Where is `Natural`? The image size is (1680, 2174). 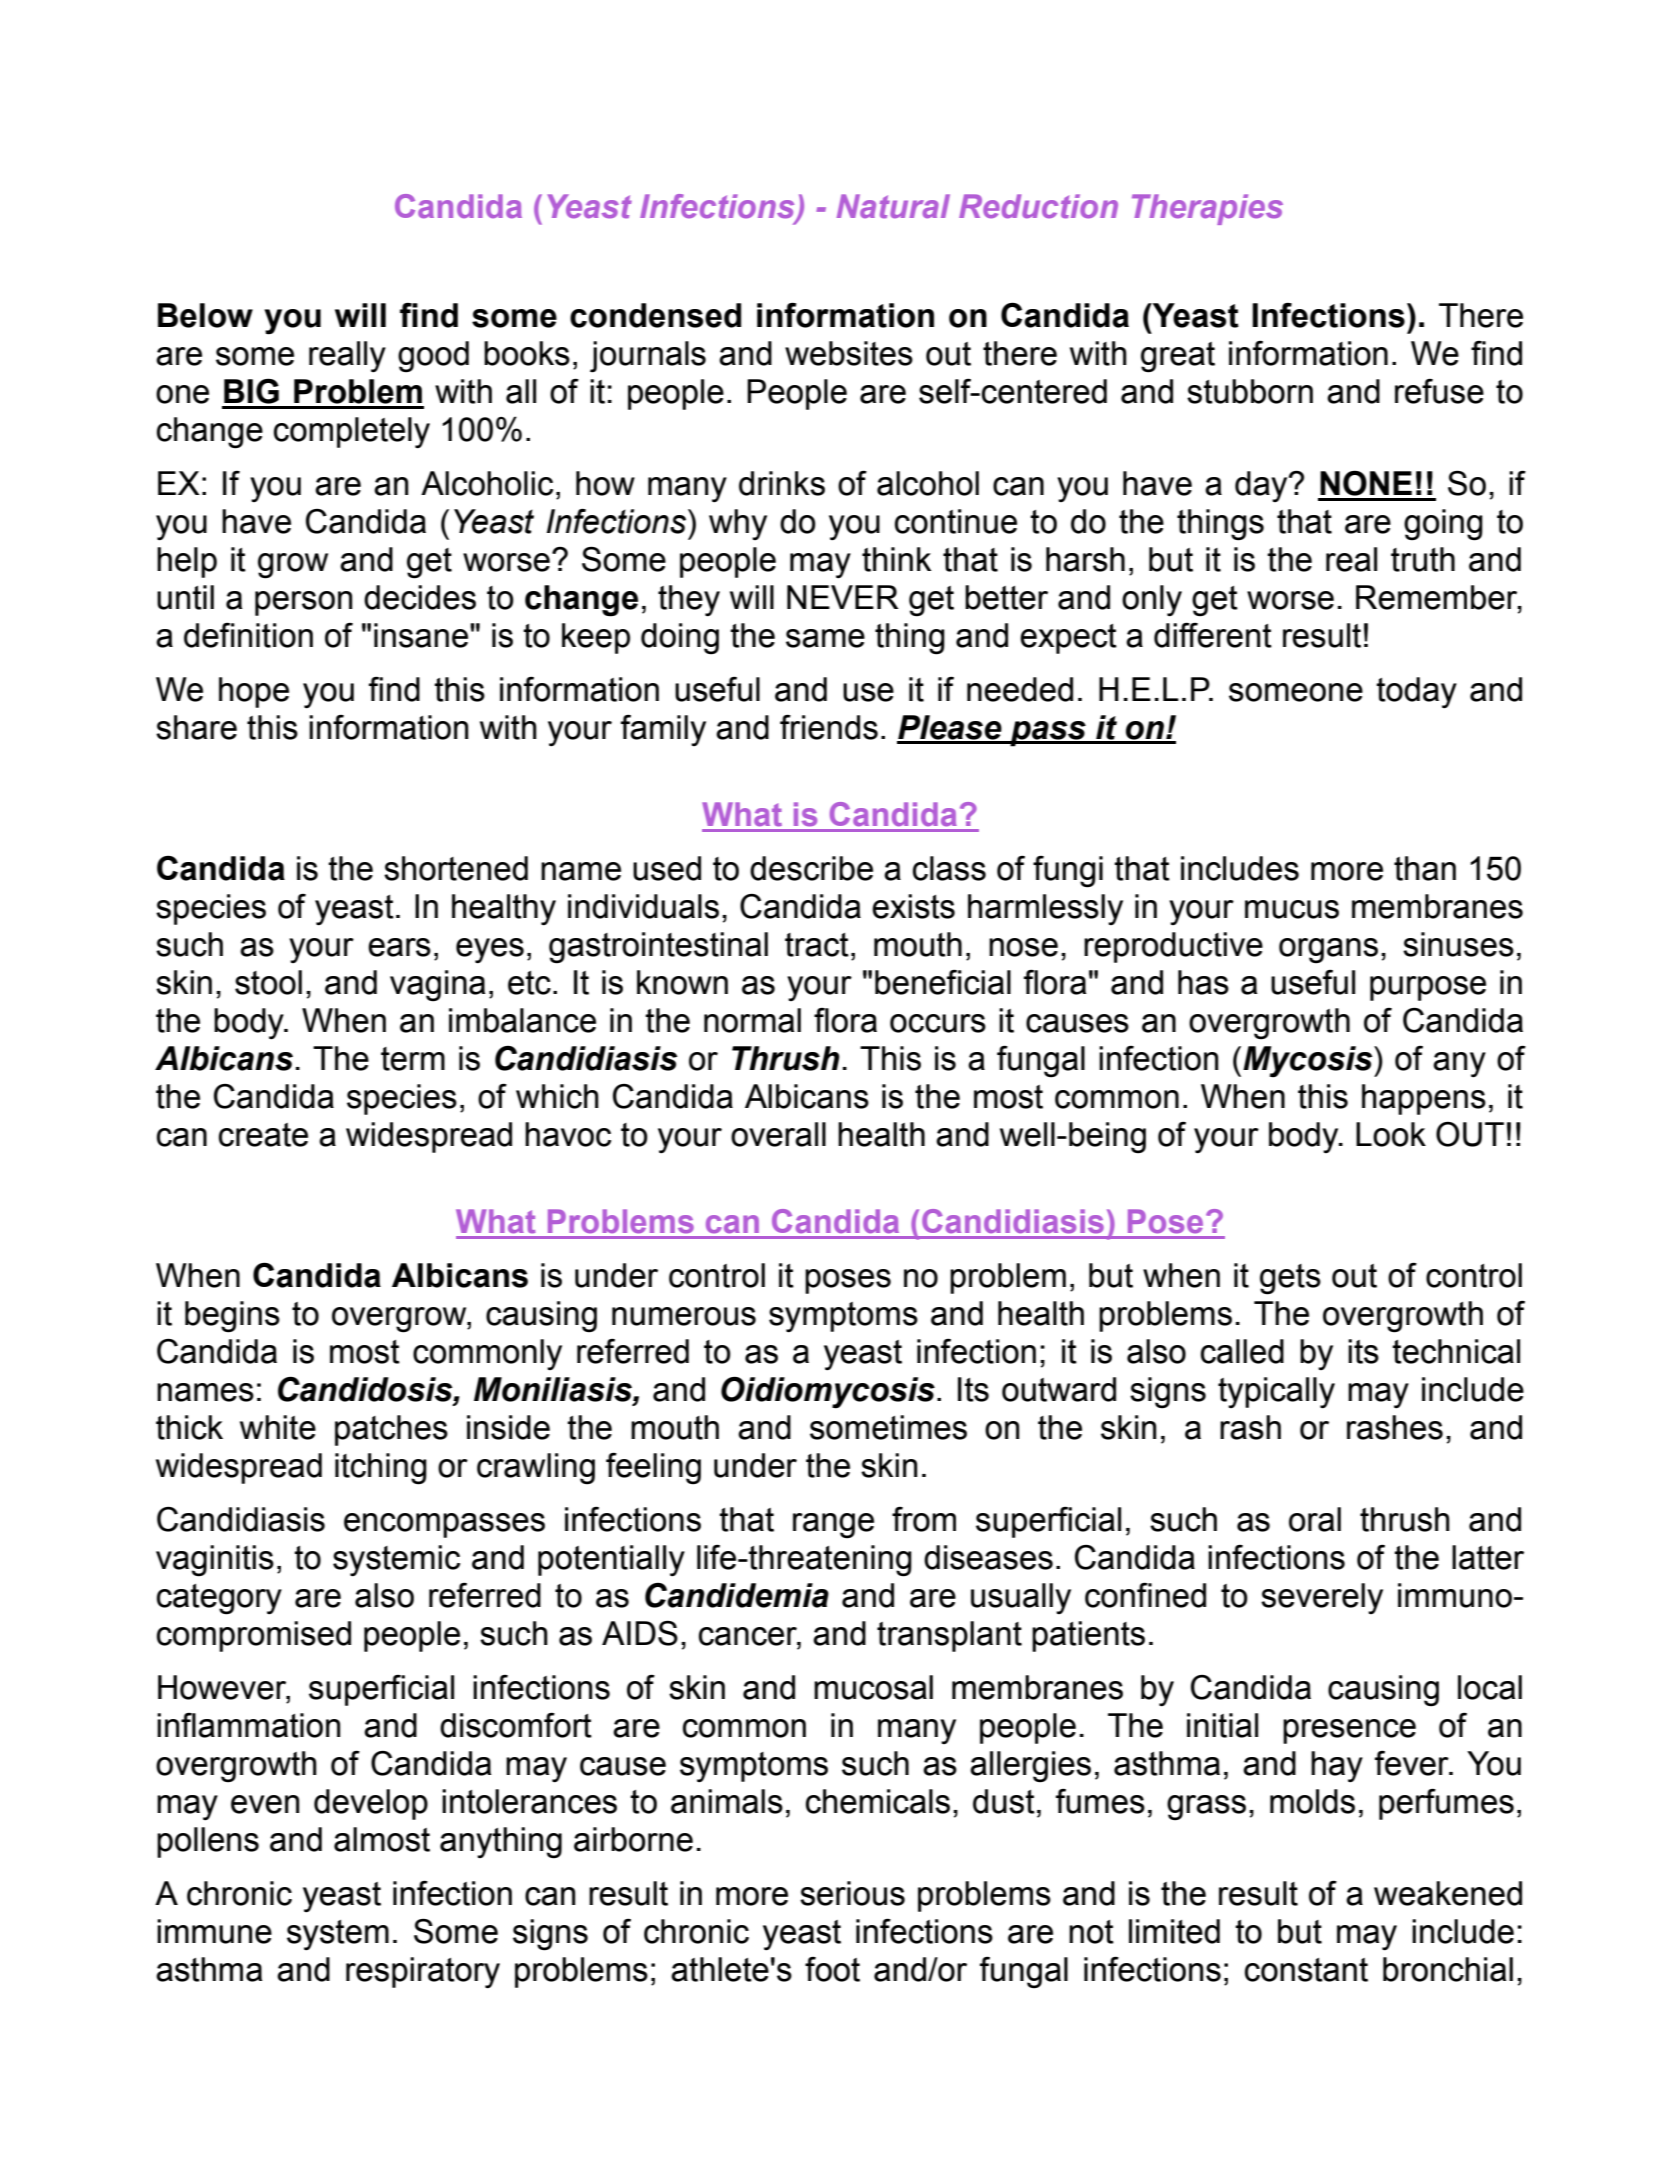 Natural is located at coordinates (893, 206).
